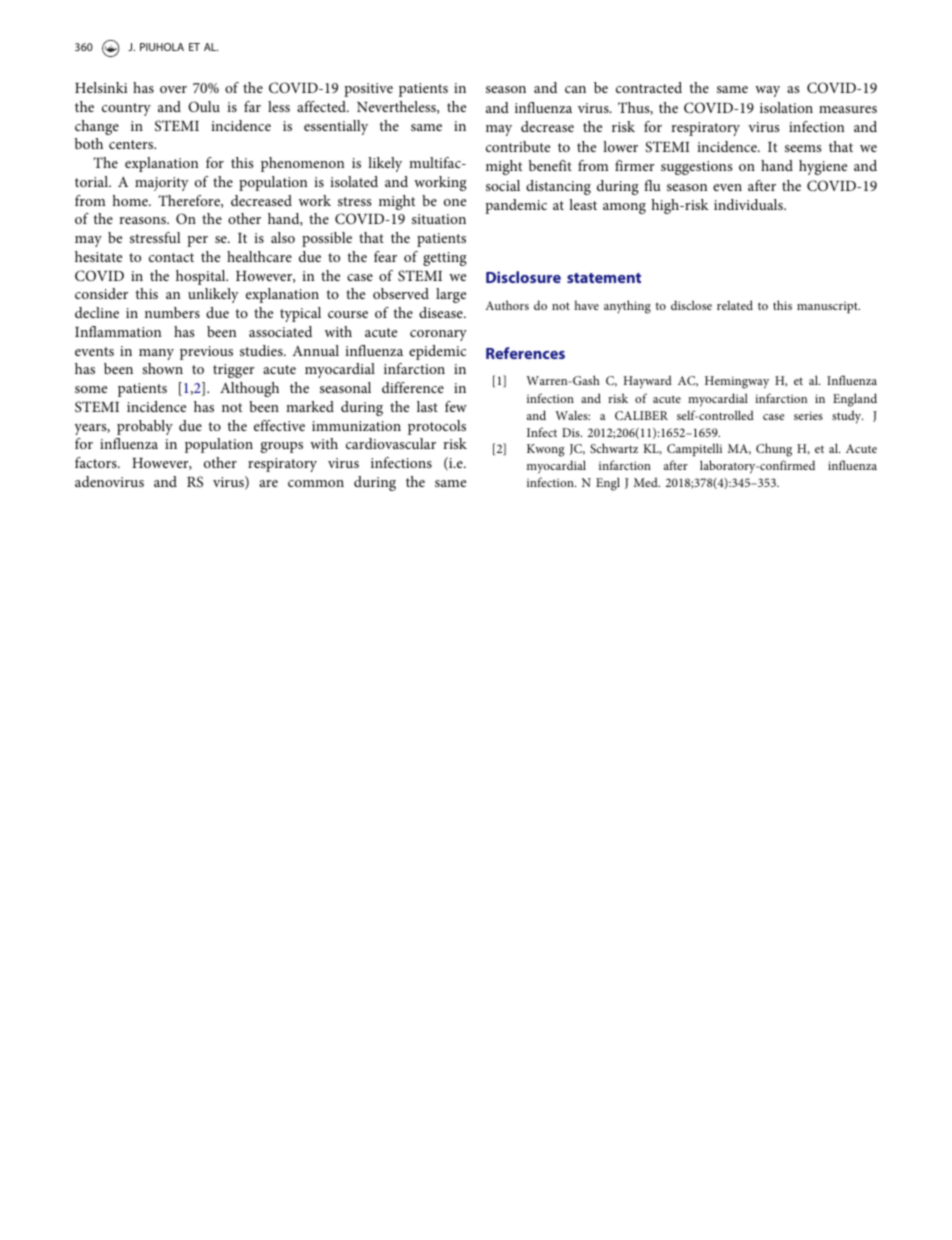  What do you see at coordinates (735, 305) in the screenshot?
I see `related` at bounding box center [735, 305].
